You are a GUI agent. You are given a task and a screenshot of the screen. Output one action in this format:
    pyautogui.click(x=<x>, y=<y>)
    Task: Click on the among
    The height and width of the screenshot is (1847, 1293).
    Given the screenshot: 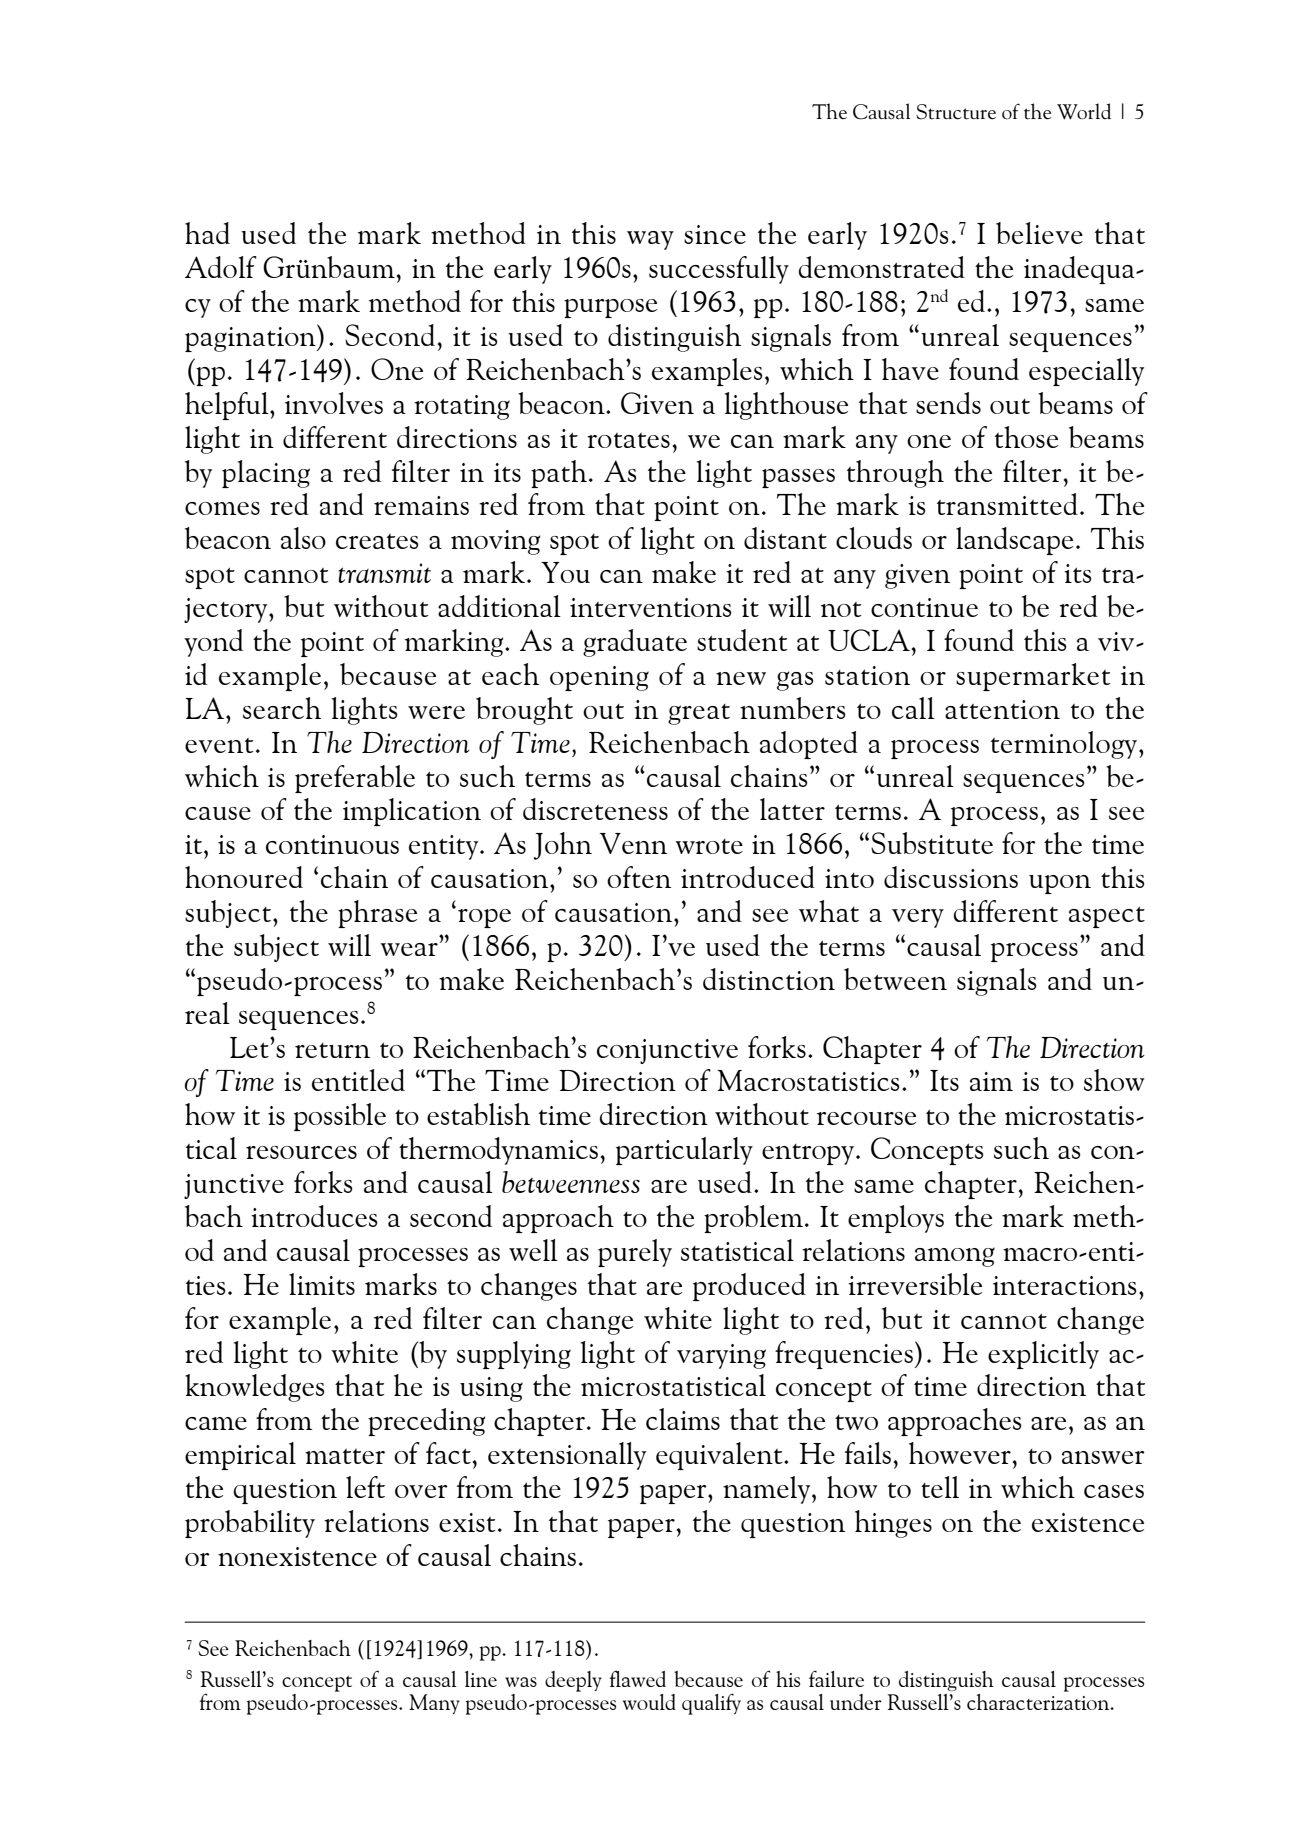 What is the action you would take?
    pyautogui.click(x=955, y=1257)
